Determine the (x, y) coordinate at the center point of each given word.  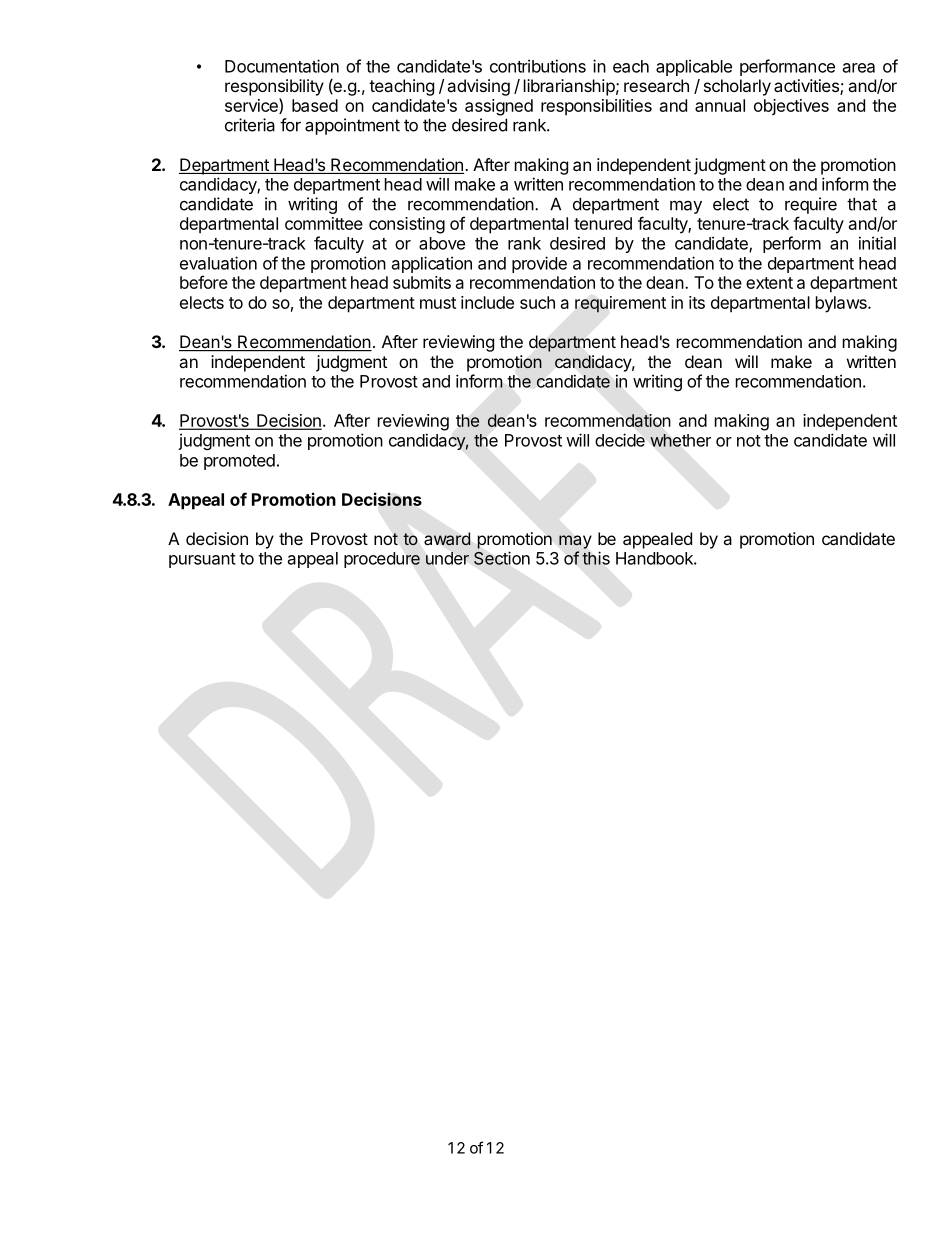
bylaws (842, 304)
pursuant (202, 560)
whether (680, 440)
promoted (239, 462)
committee (324, 223)
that (862, 204)
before (204, 282)
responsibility (274, 87)
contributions (538, 66)
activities (807, 87)
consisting (407, 225)
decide (620, 440)
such (537, 302)
